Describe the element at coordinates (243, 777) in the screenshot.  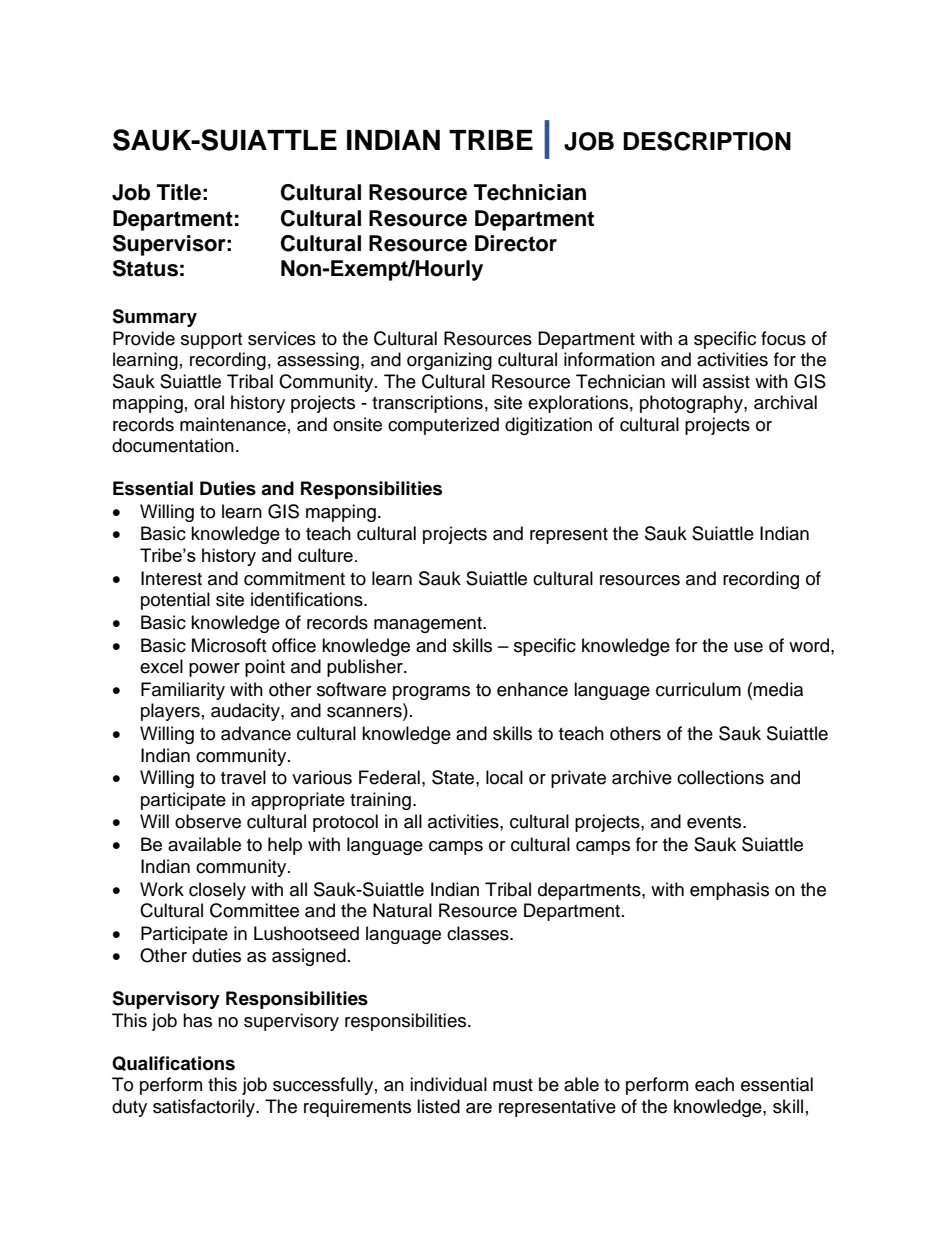
I see `travel` at that location.
